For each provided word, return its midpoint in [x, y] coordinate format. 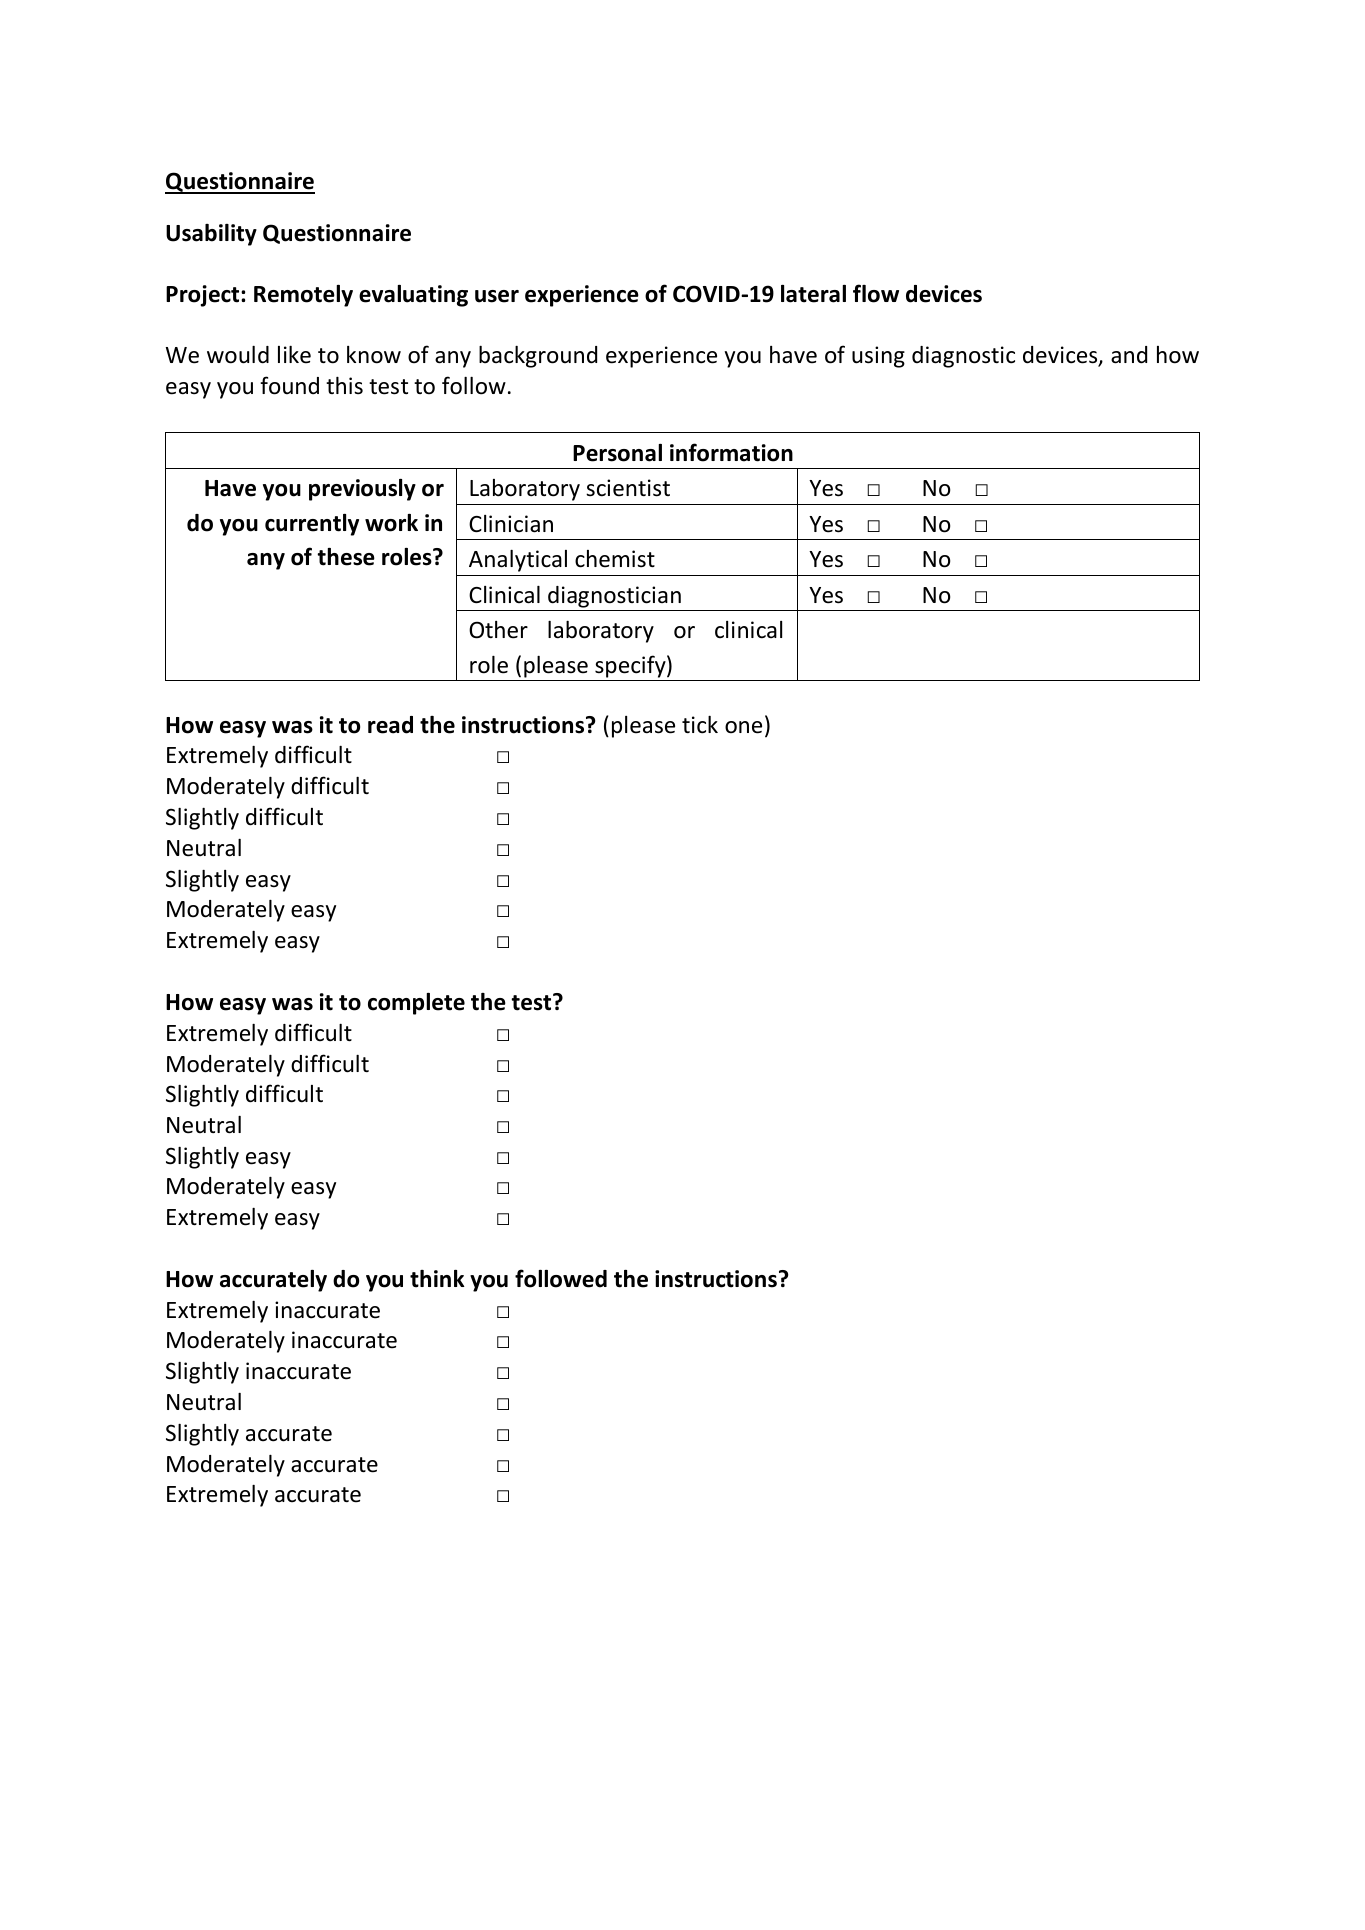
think [437, 1279]
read [390, 725]
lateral [813, 294]
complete [416, 1004]
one [743, 727]
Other [498, 630]
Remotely [303, 296]
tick [700, 725]
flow [876, 293]
